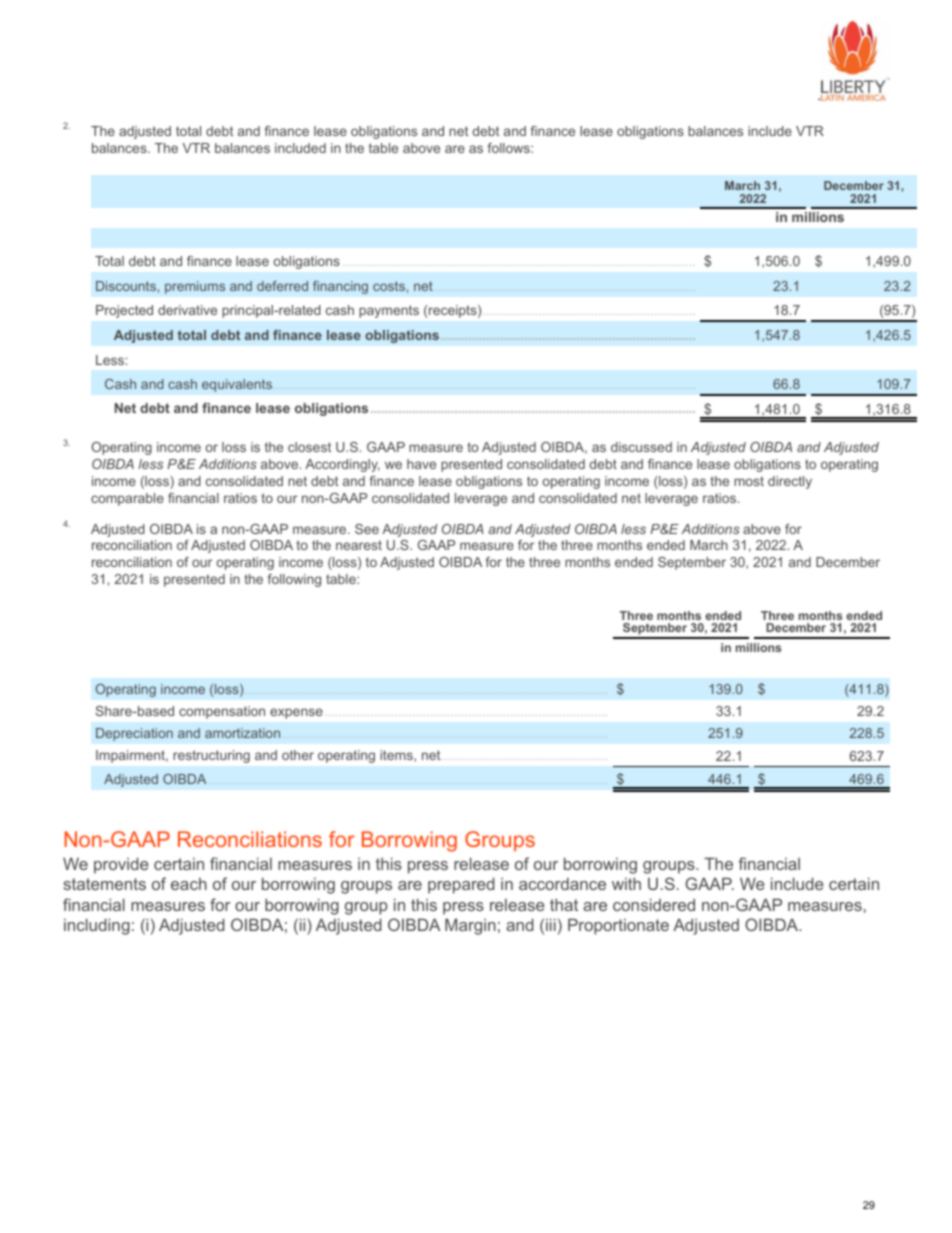 This page has width=952, height=1233. I want to click on costs, so click(389, 286).
